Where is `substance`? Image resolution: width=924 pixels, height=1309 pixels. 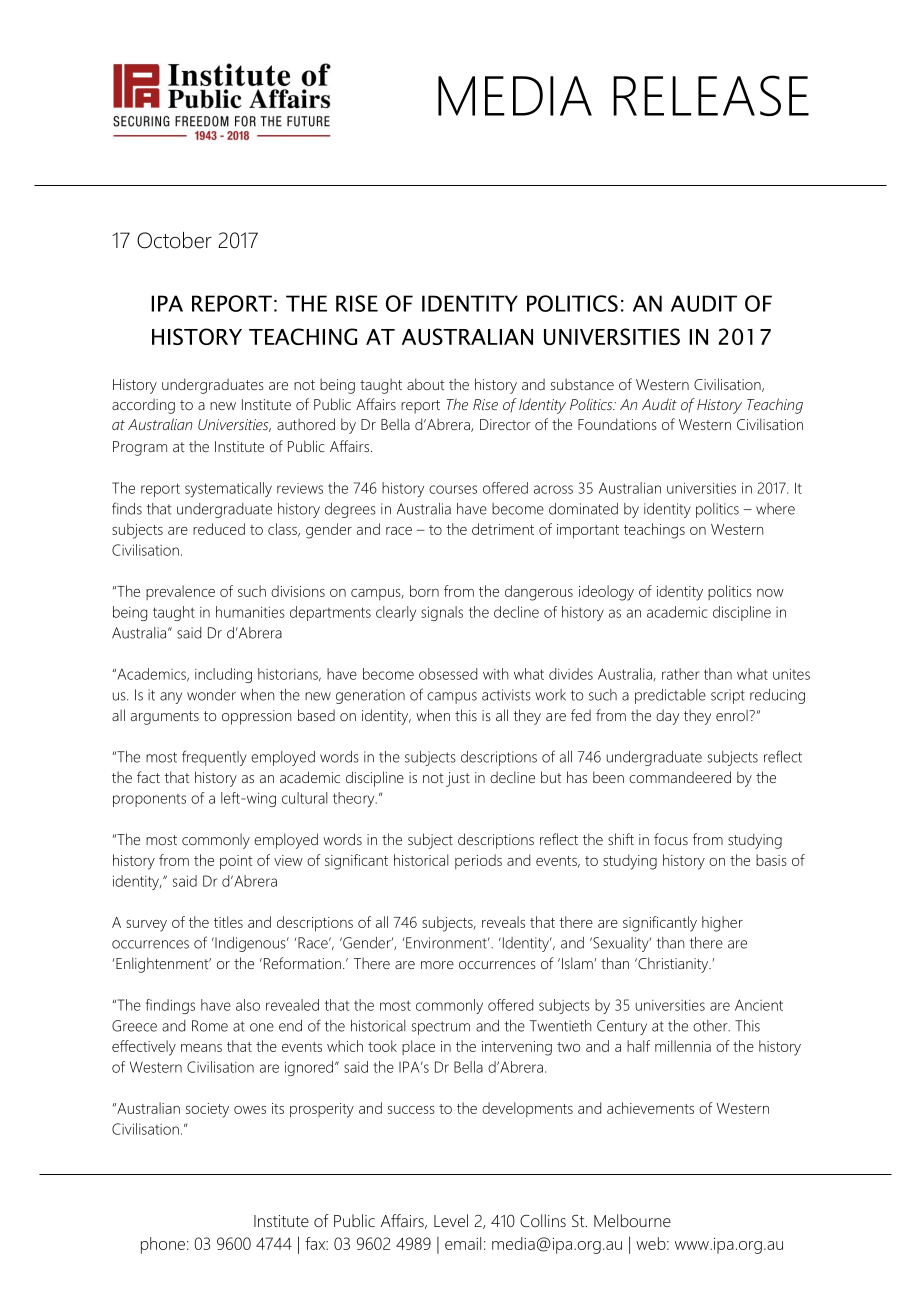 substance is located at coordinates (582, 384).
